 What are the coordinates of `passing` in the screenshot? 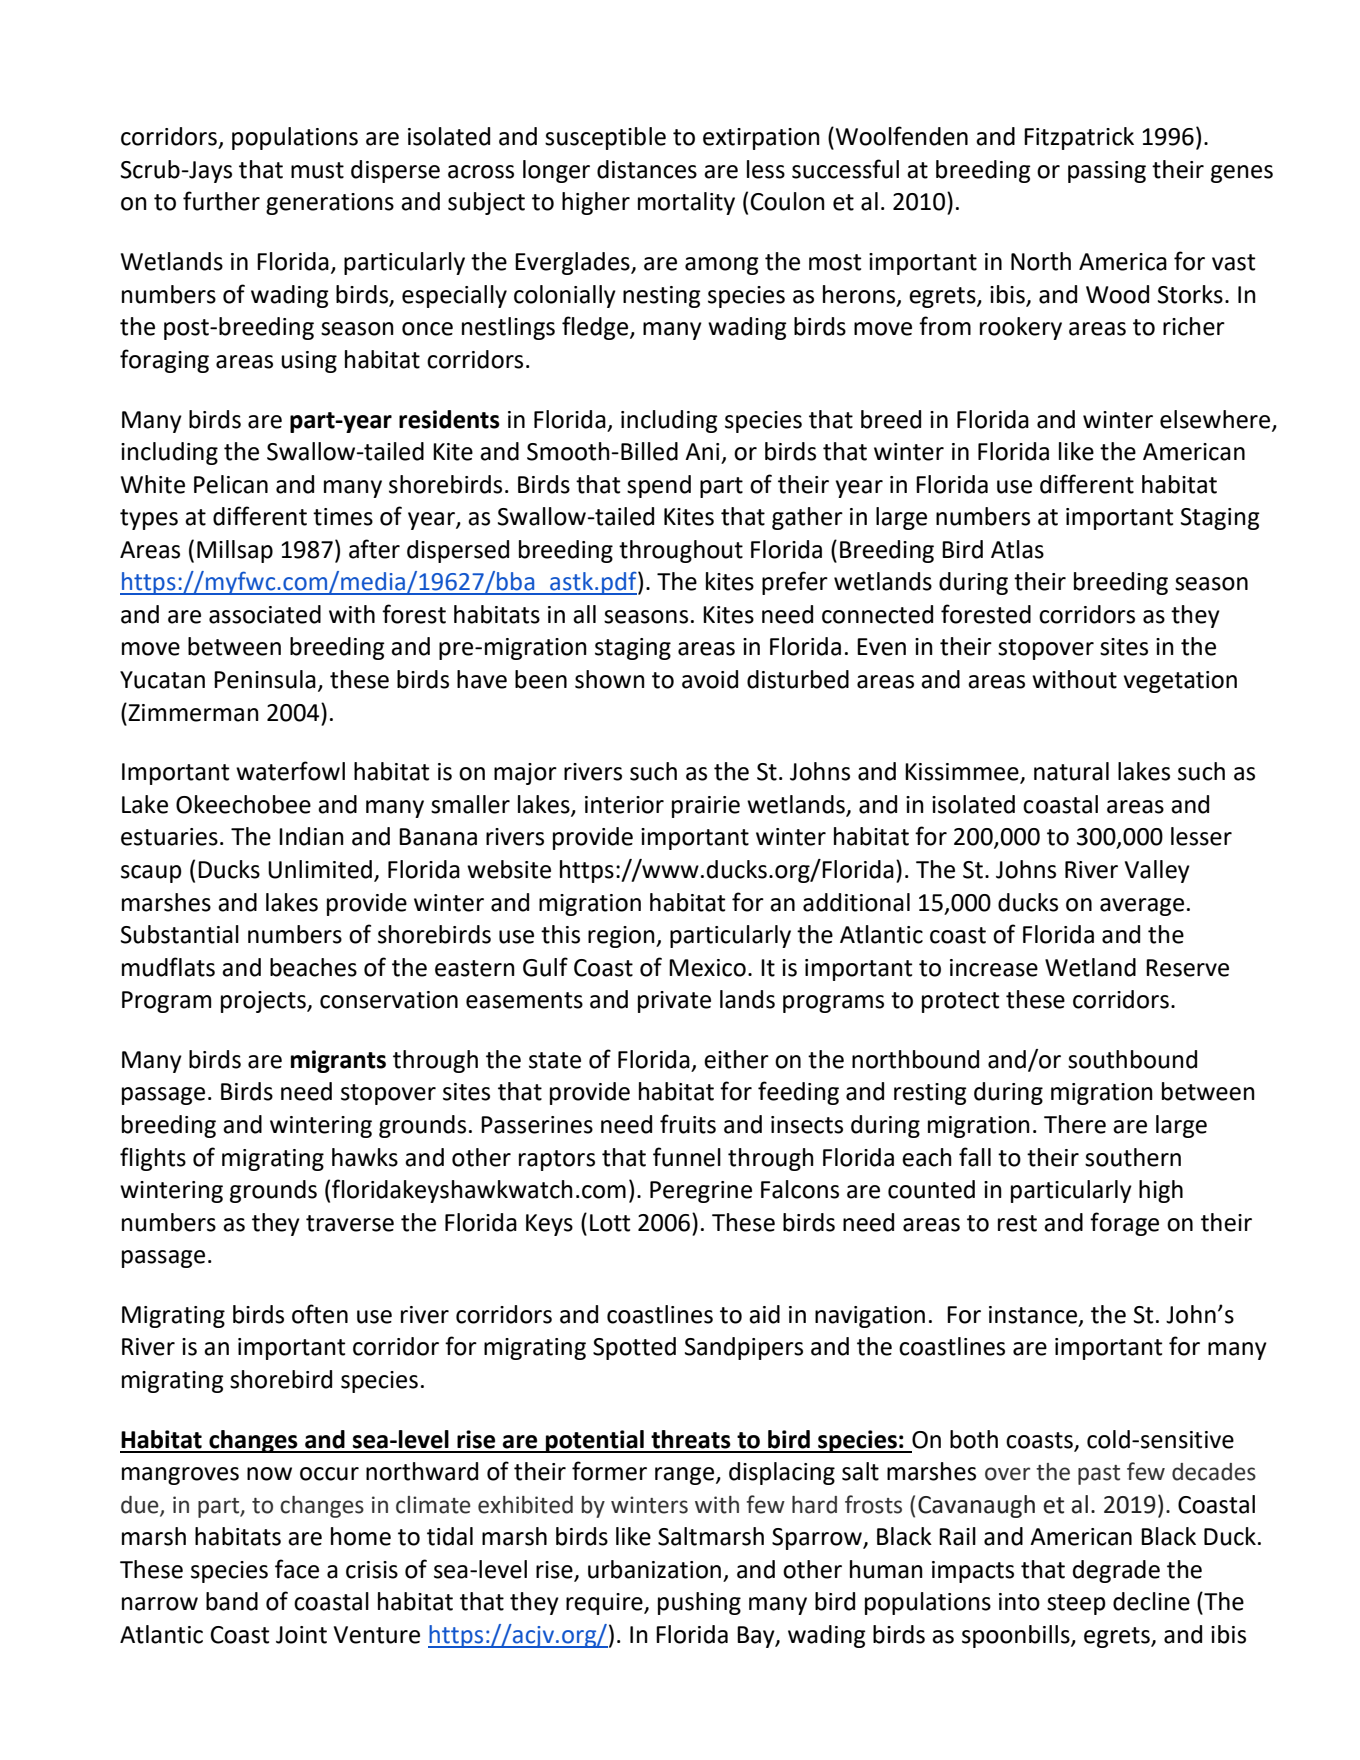 It's located at (1107, 172).
